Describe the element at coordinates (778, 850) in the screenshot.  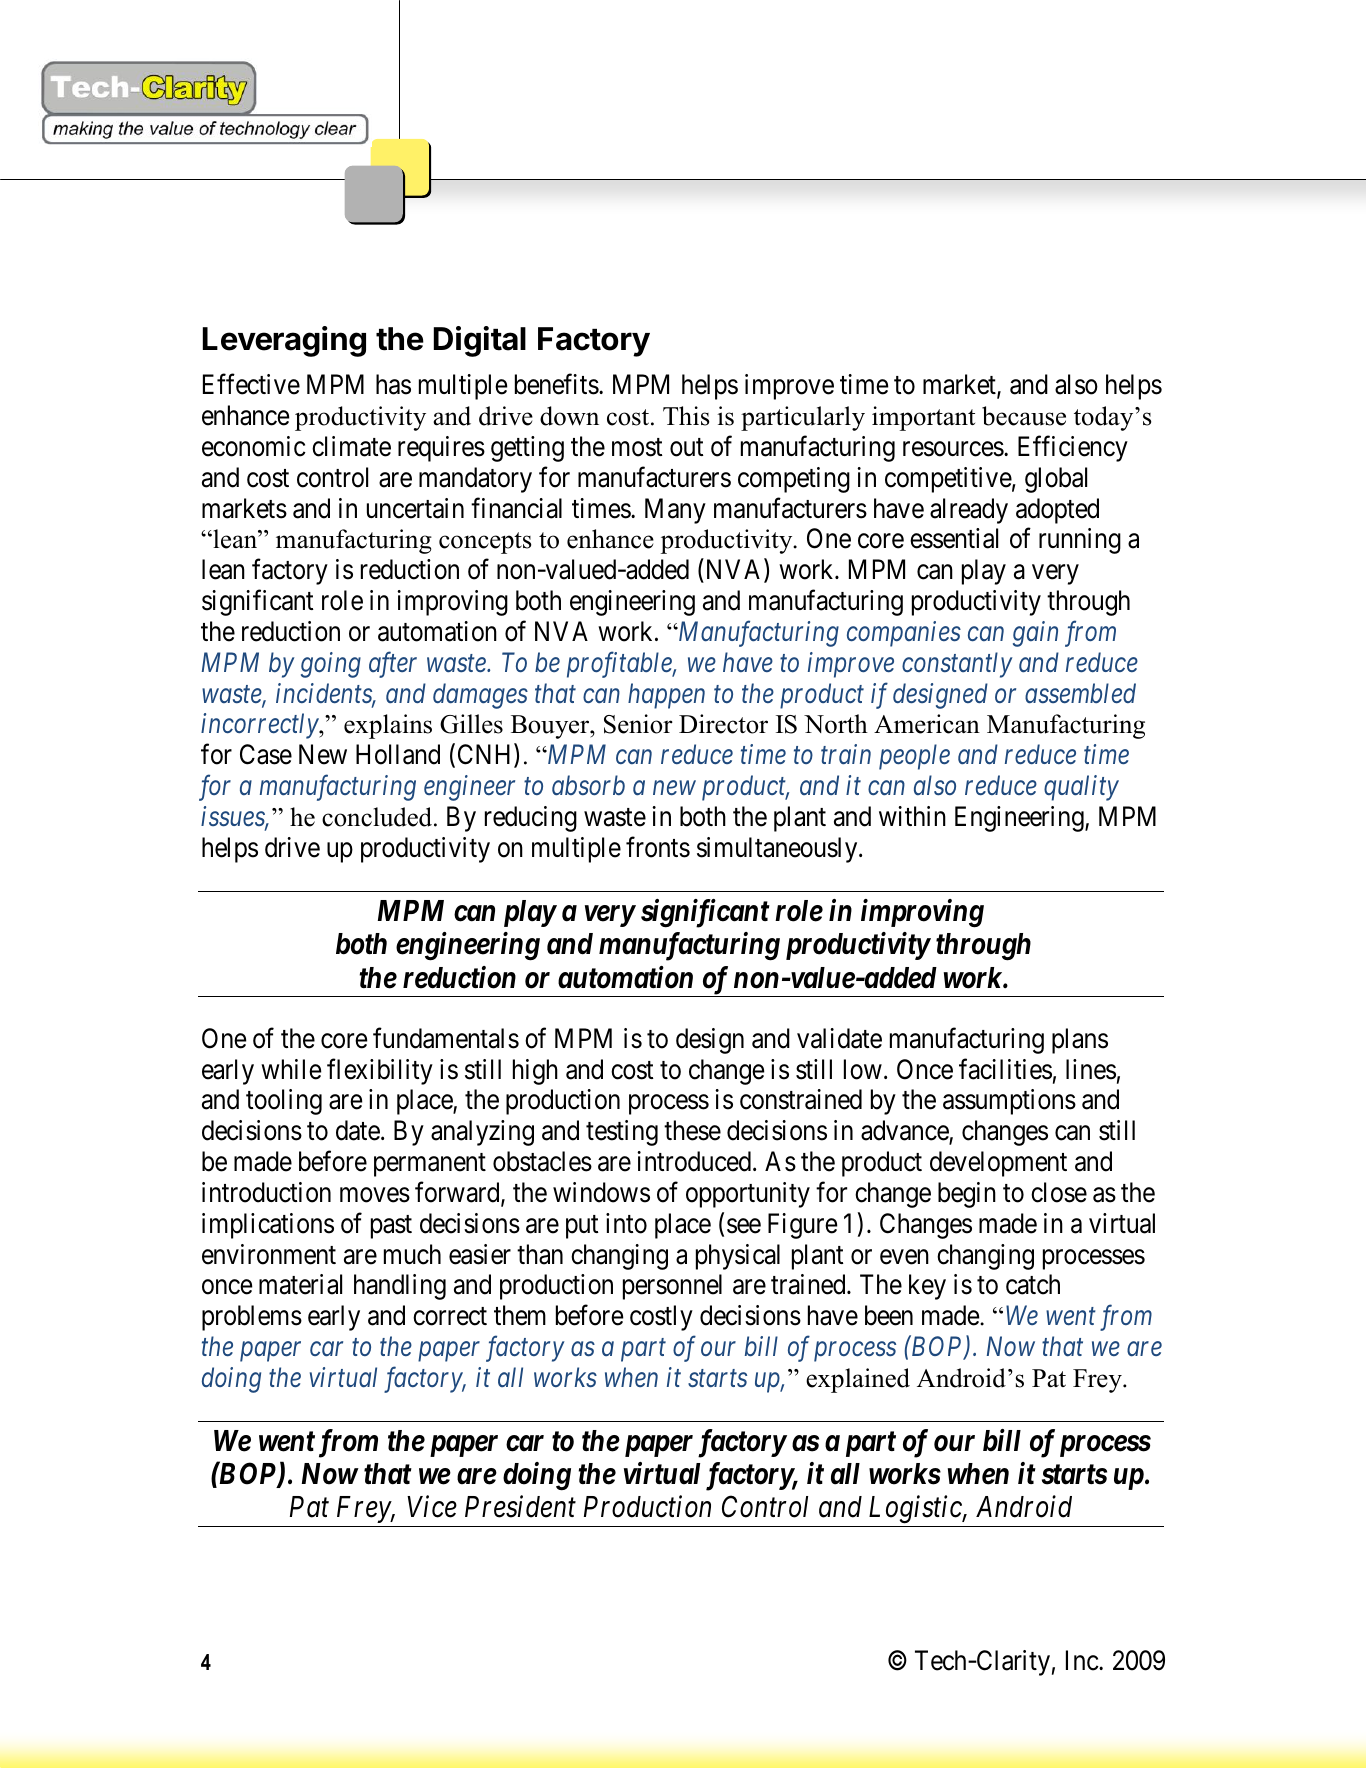
I see `simultaneously` at that location.
